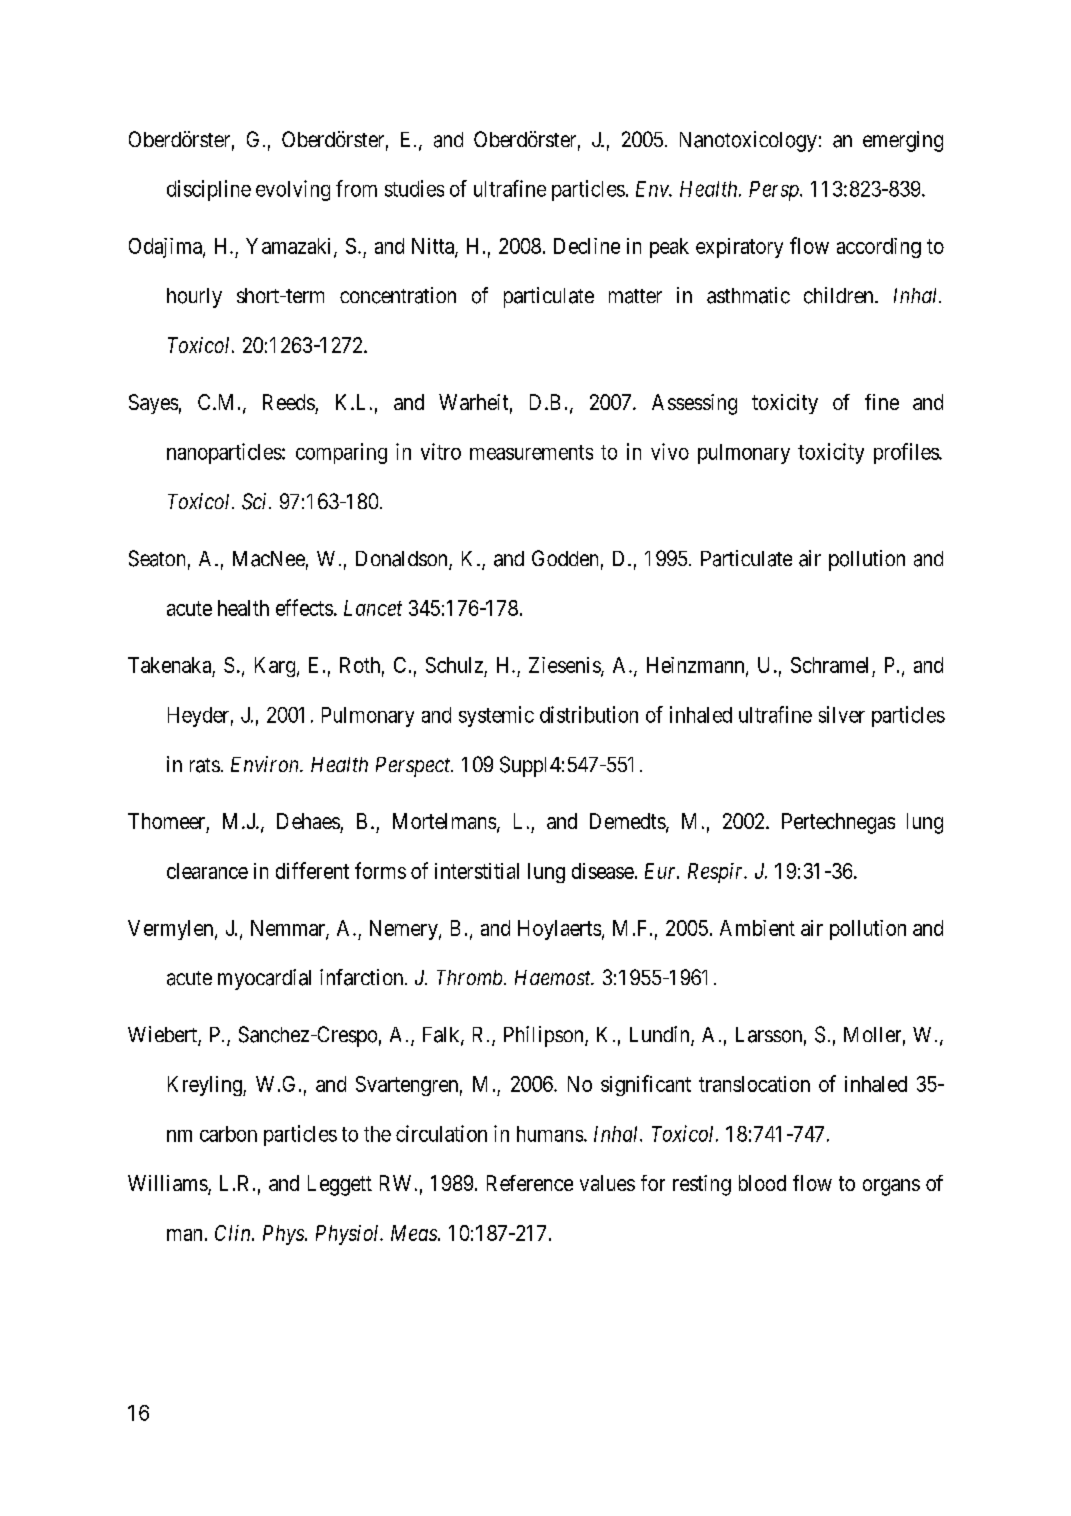  Describe the element at coordinates (757, 928) in the document. I see `Ambient` at that location.
